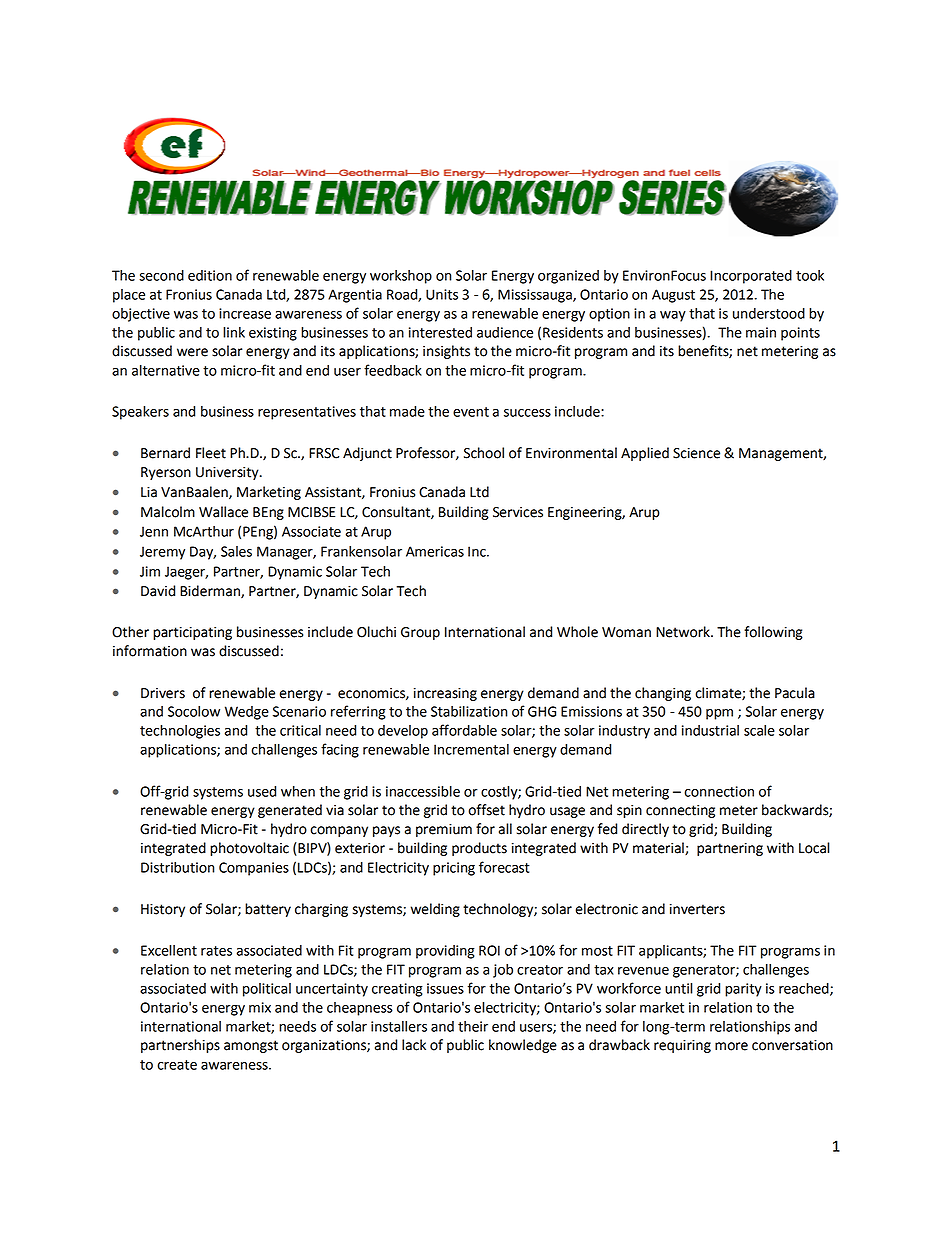  I want to click on edition, so click(210, 275).
